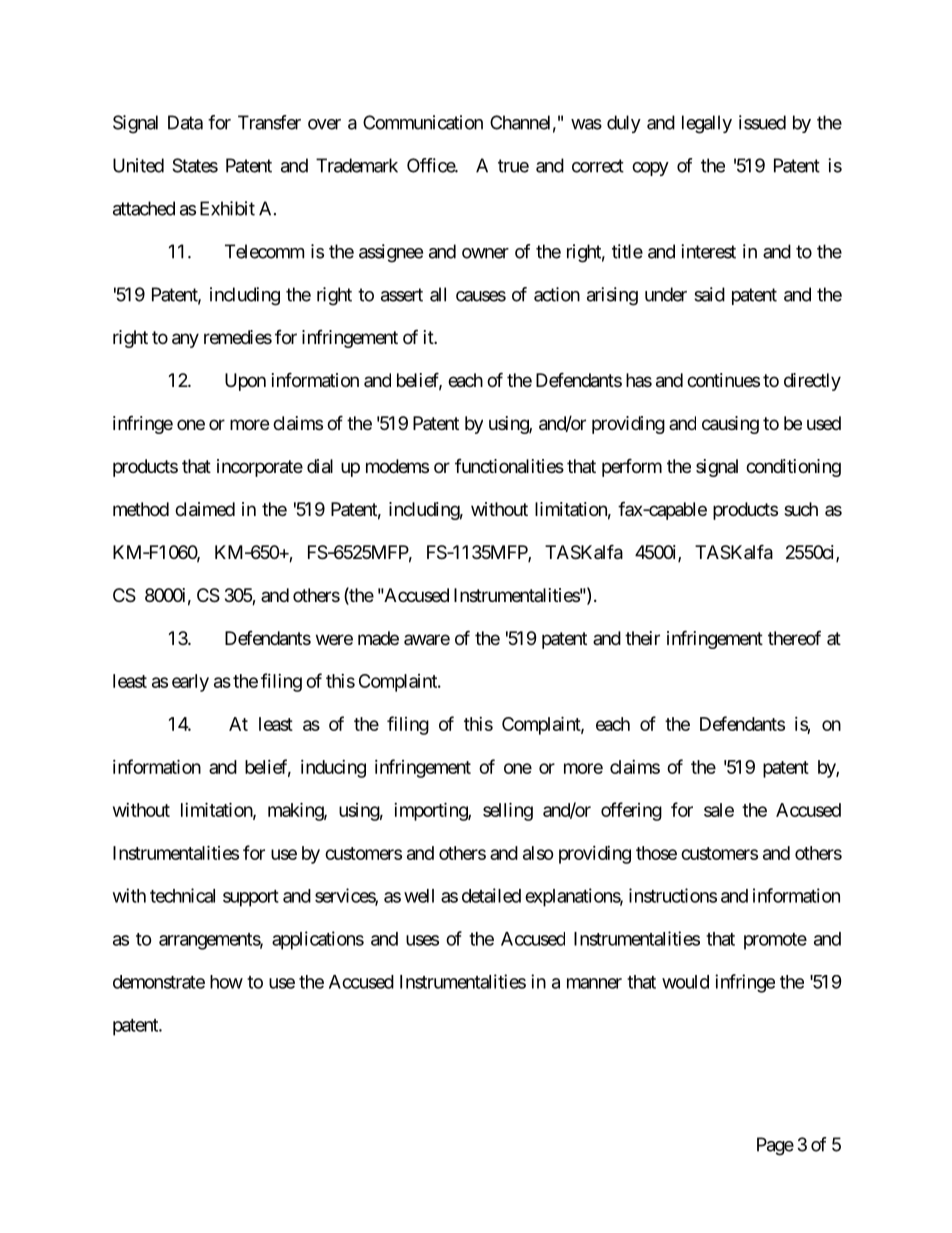 The width and height of the image is (952, 1233). I want to click on Data, so click(185, 122).
